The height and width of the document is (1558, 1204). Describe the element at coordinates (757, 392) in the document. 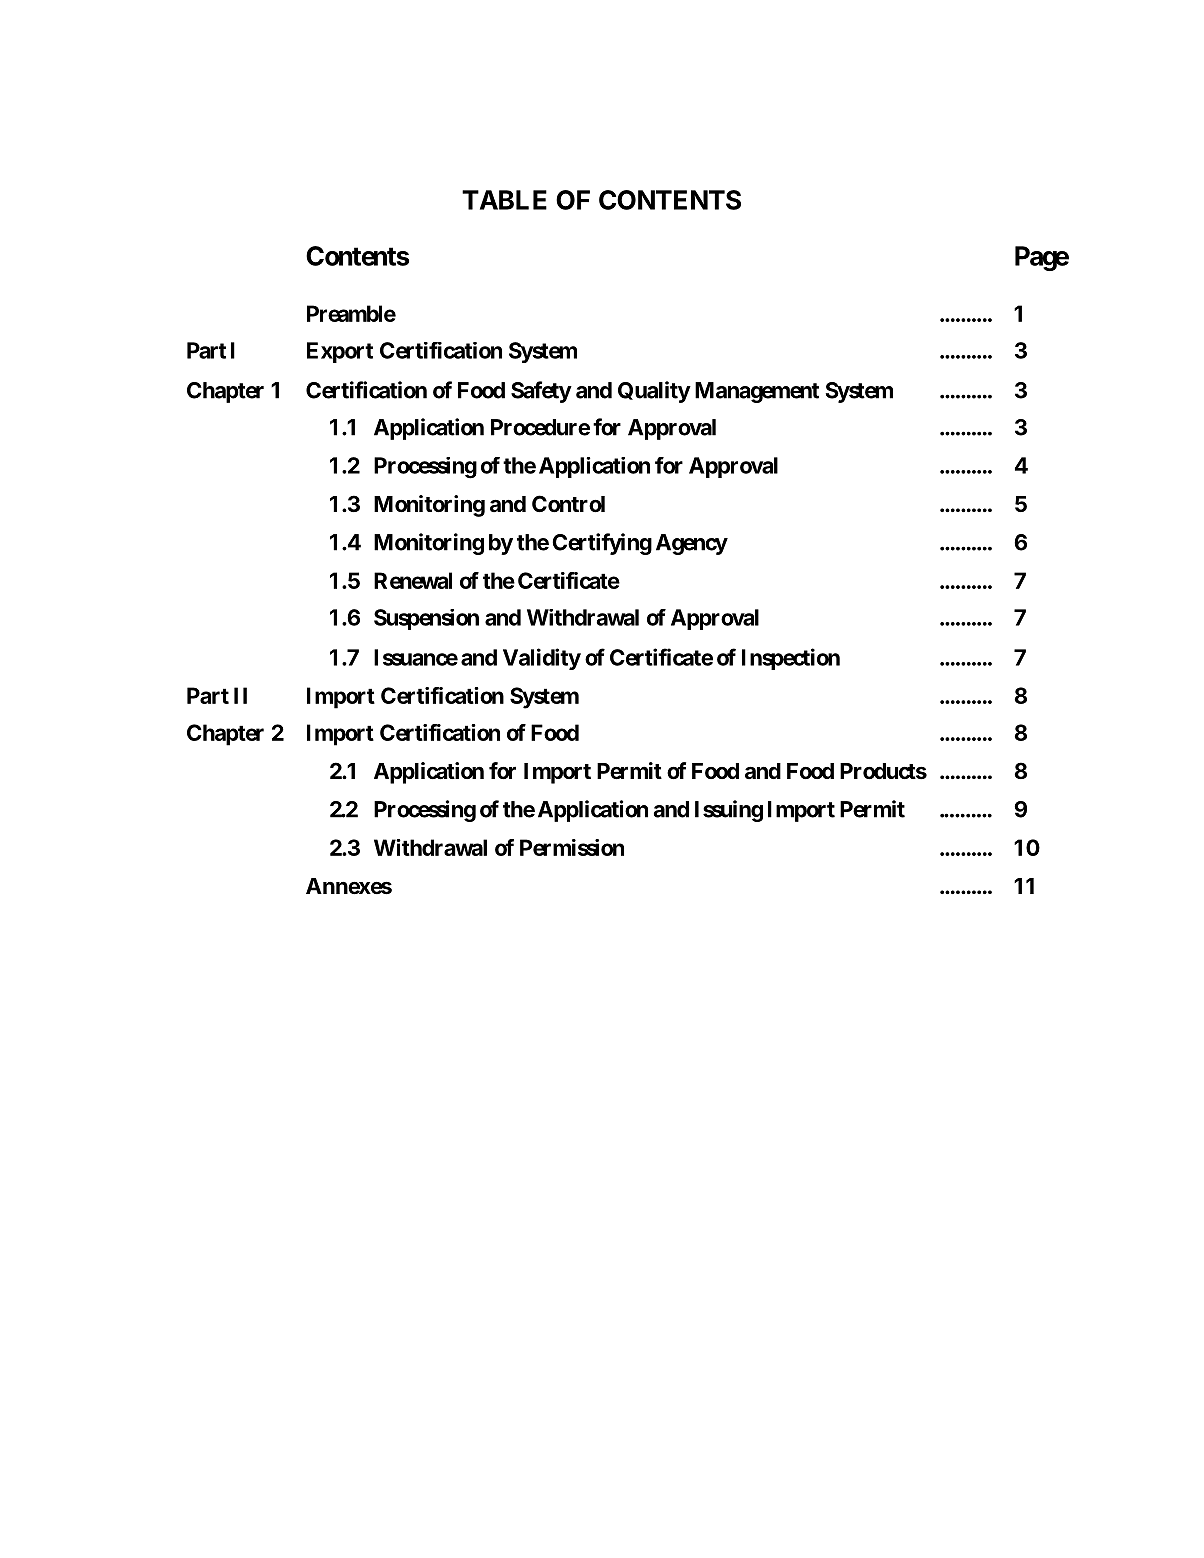

I see `Management` at that location.
